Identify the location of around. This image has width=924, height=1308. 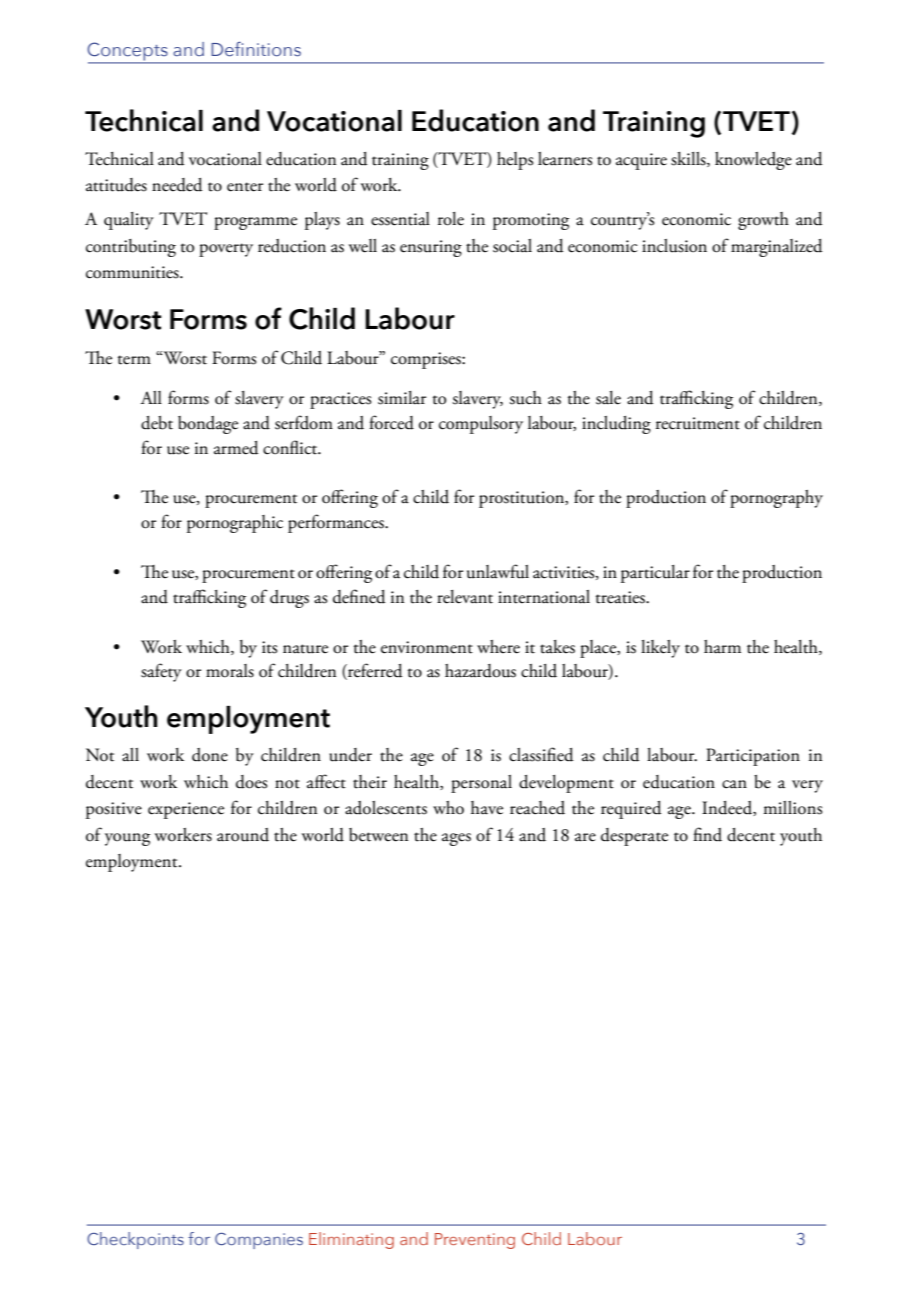
(243, 835).
